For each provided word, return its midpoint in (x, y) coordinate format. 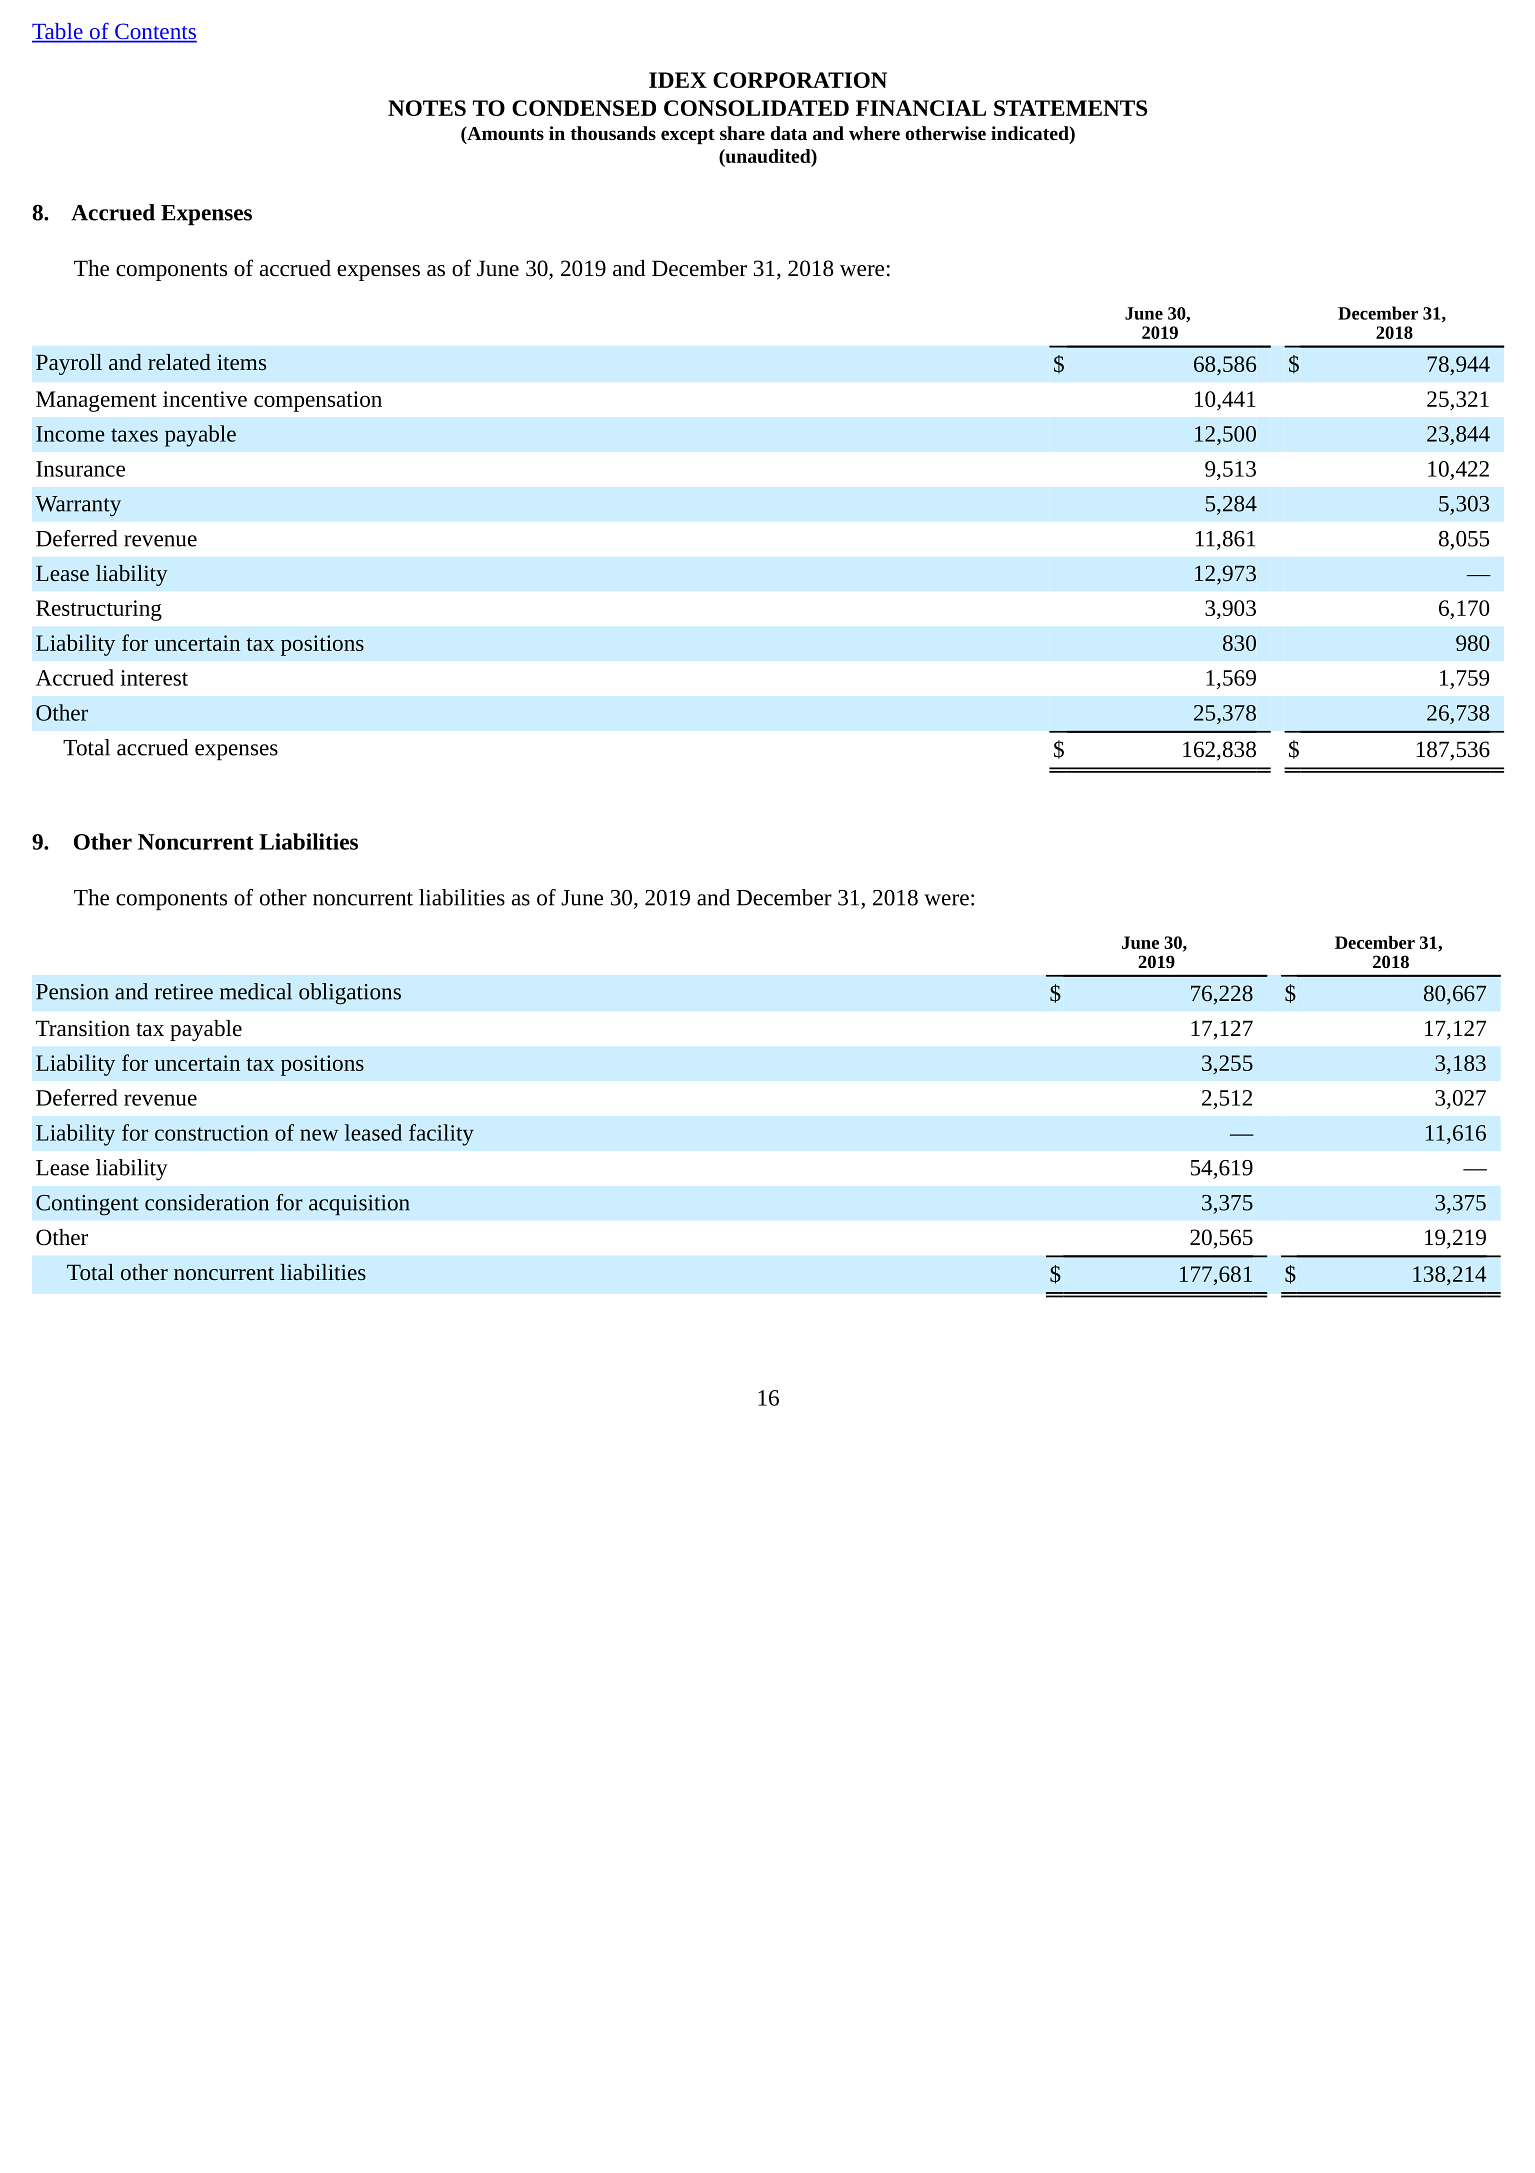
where (874, 133)
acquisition (359, 1205)
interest (154, 678)
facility (441, 1135)
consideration (207, 1202)
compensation (318, 401)
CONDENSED (584, 108)
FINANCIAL (921, 108)
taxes (134, 435)
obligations (350, 994)
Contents (155, 32)
